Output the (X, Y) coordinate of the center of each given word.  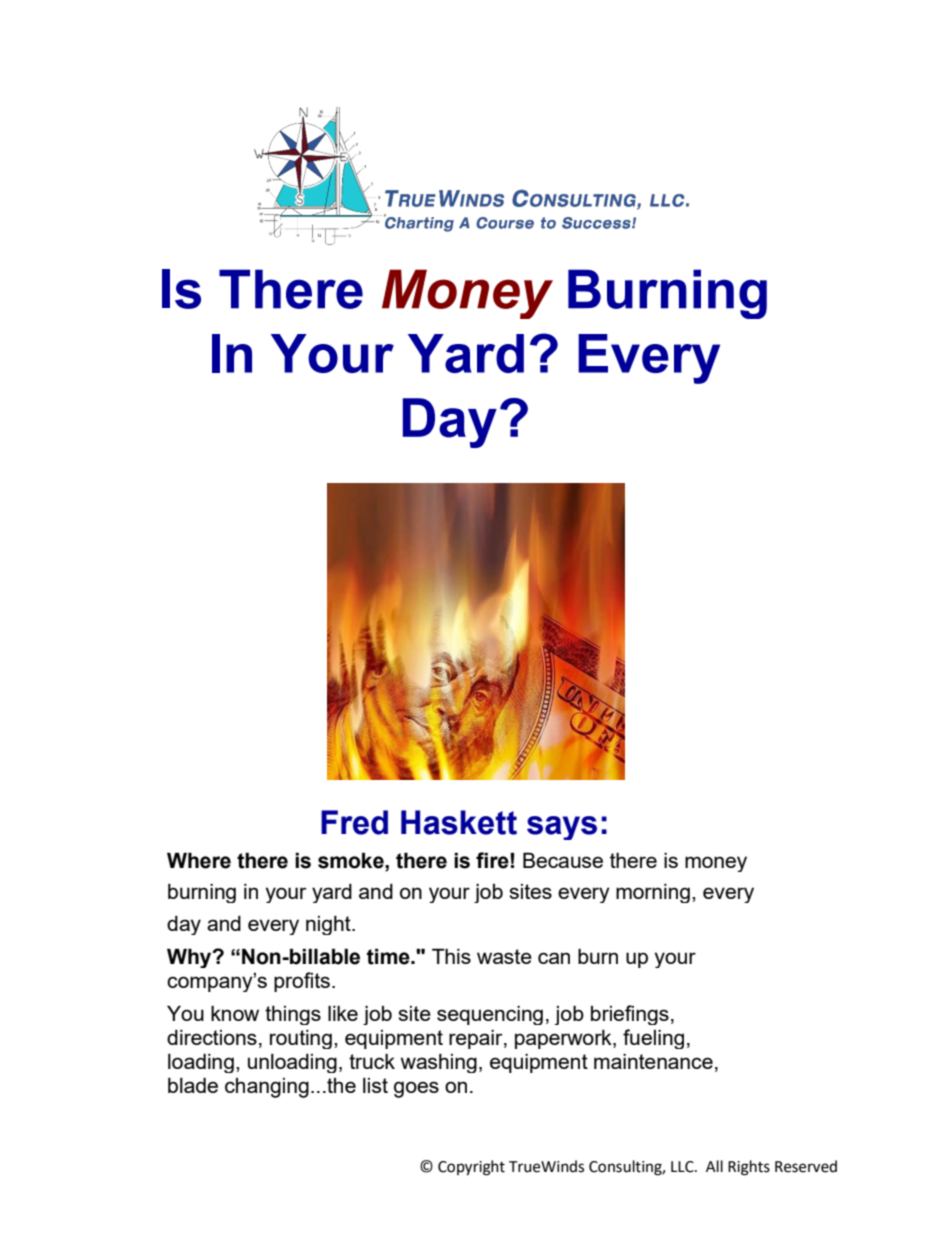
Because (563, 860)
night (329, 925)
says (562, 828)
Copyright (471, 1168)
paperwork (564, 1039)
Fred (354, 822)
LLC (683, 1167)
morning (653, 893)
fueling (653, 1039)
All (714, 1166)
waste (504, 956)
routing (301, 1039)
